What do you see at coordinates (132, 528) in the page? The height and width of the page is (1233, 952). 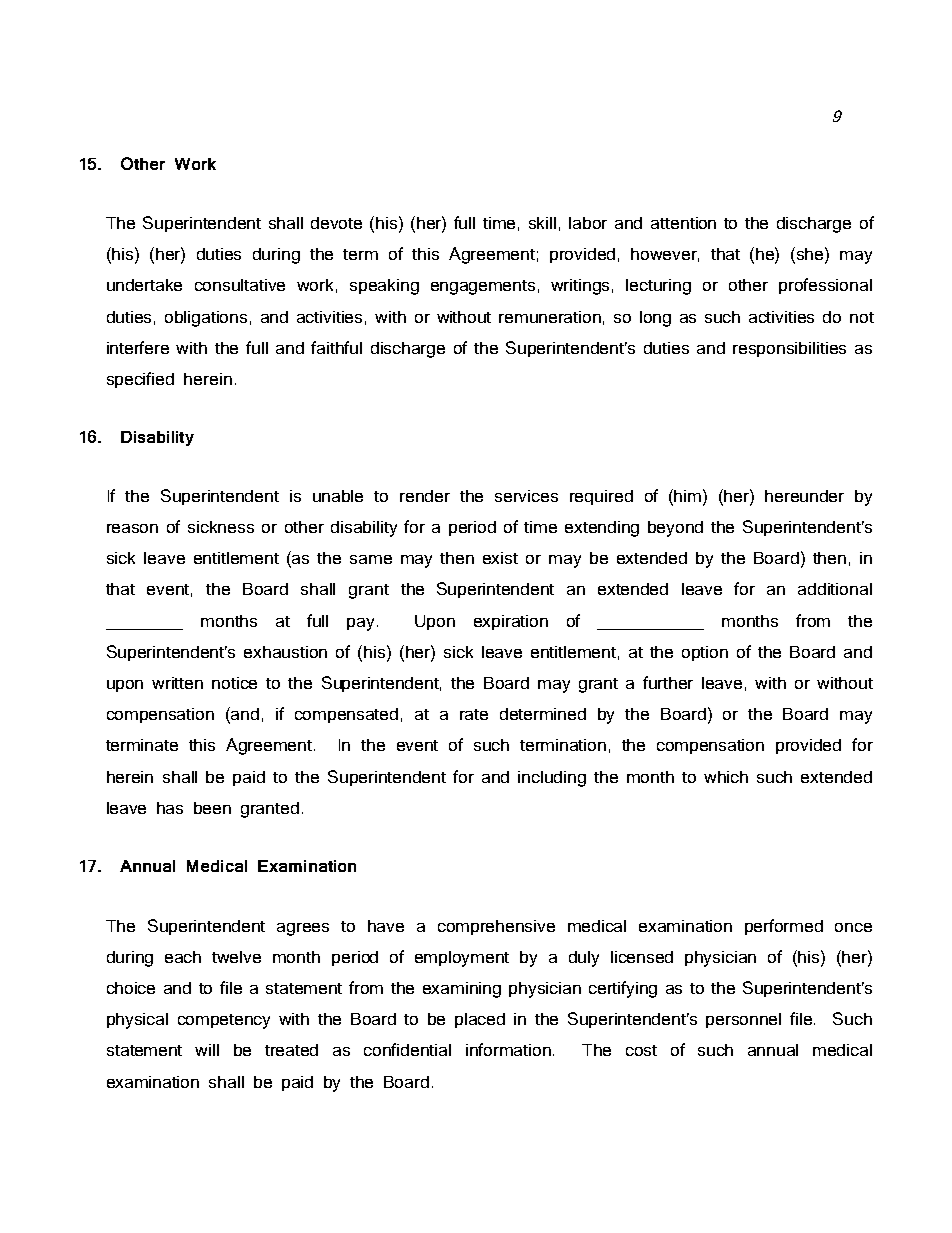 I see `reason` at bounding box center [132, 528].
